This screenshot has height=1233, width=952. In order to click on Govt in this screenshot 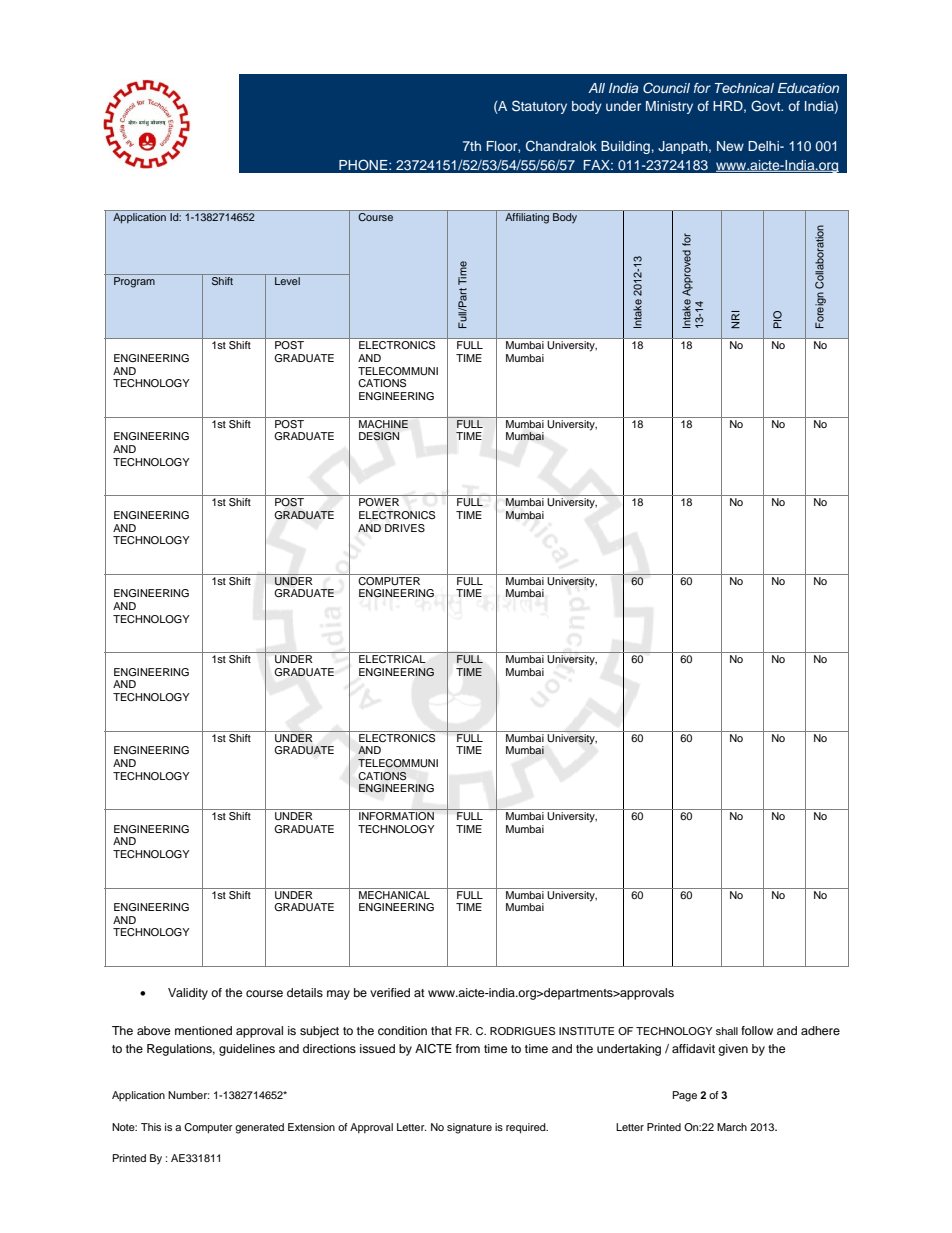, I will do `click(767, 106)`.
